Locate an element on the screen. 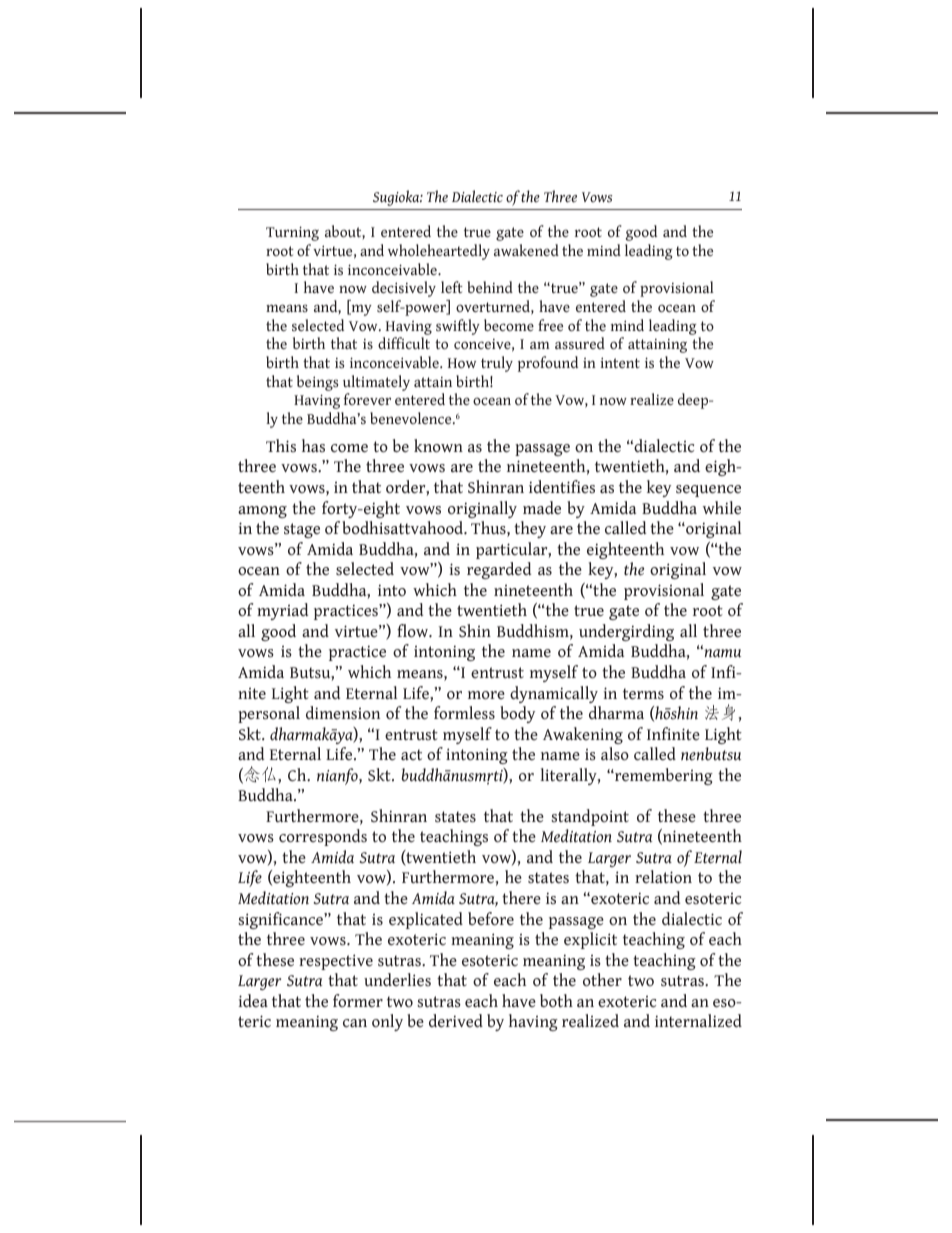  Turning is located at coordinates (292, 233).
